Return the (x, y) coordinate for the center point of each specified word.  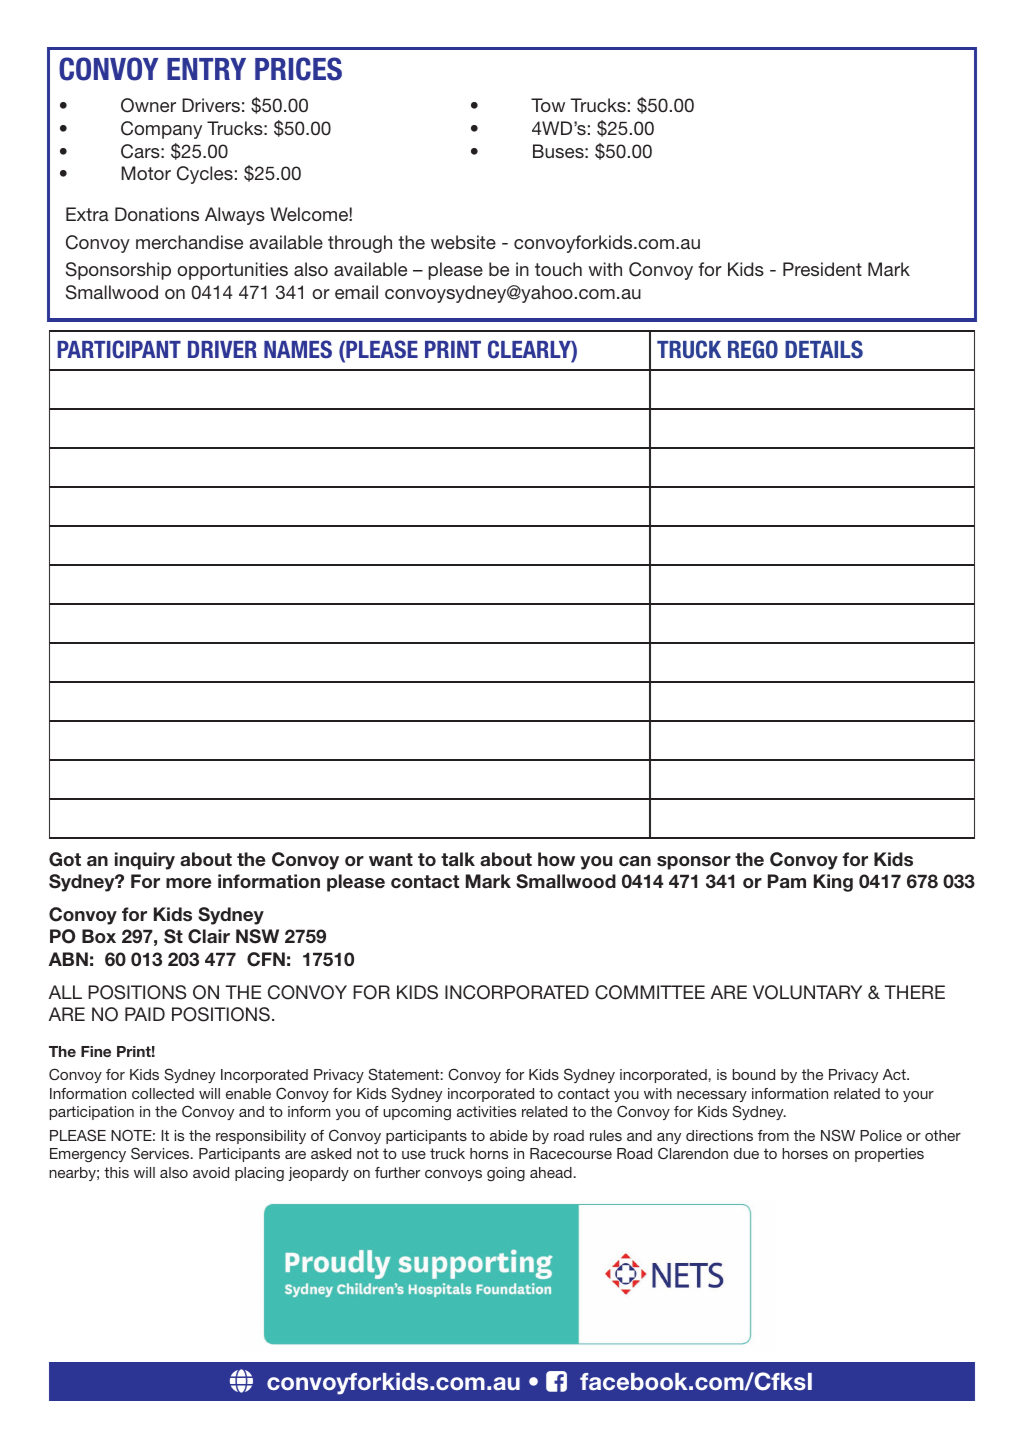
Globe (241, 1381)
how (556, 859)
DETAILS (824, 349)
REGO (753, 349)
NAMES (298, 349)
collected (163, 1093)
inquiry (145, 861)
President (822, 269)
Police (881, 1135)
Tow (548, 105)
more (188, 883)
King (833, 883)
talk (458, 859)
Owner (148, 105)
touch (558, 269)
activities (486, 1111)
